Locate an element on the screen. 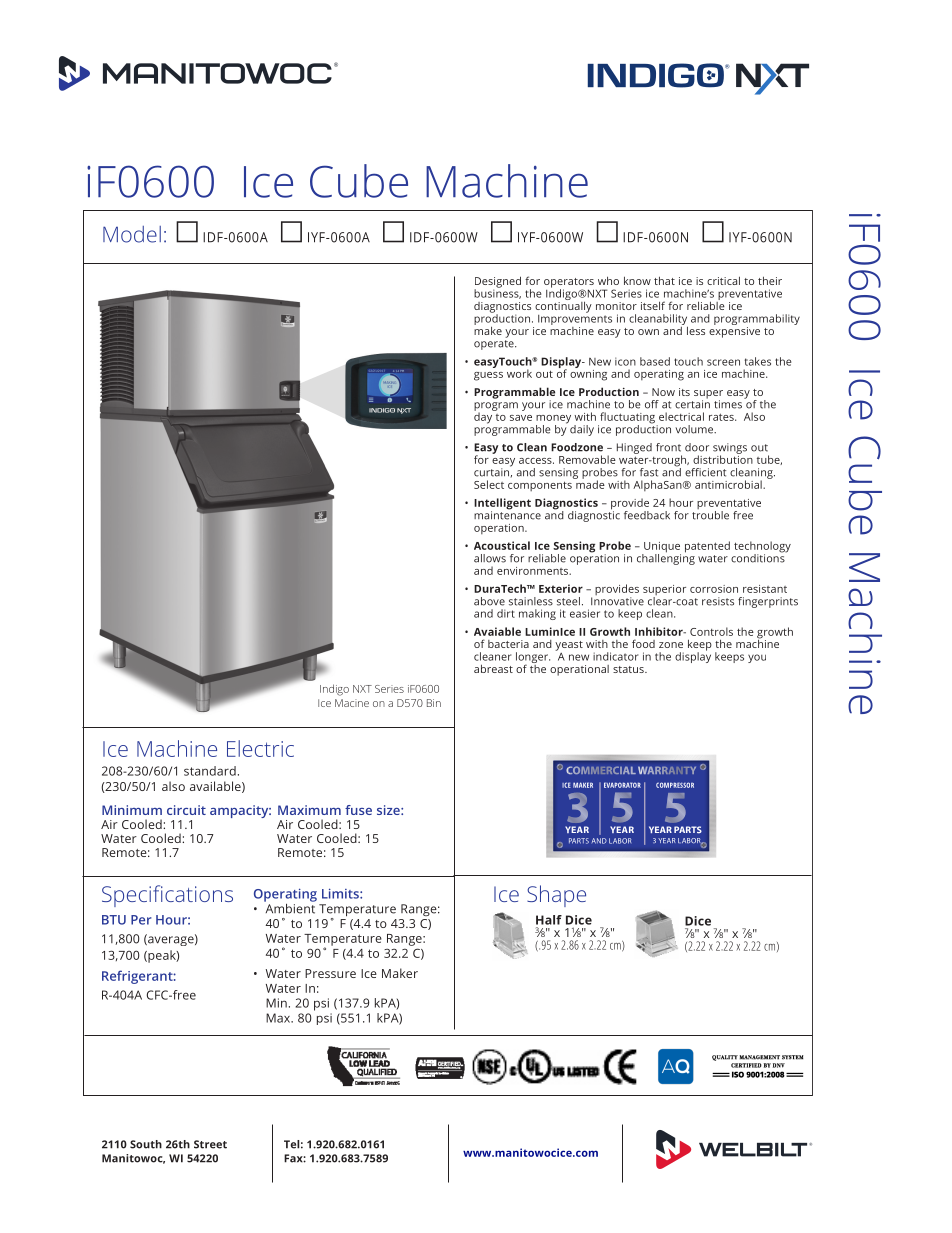 The image size is (952, 1233). Street is located at coordinates (210, 1144).
